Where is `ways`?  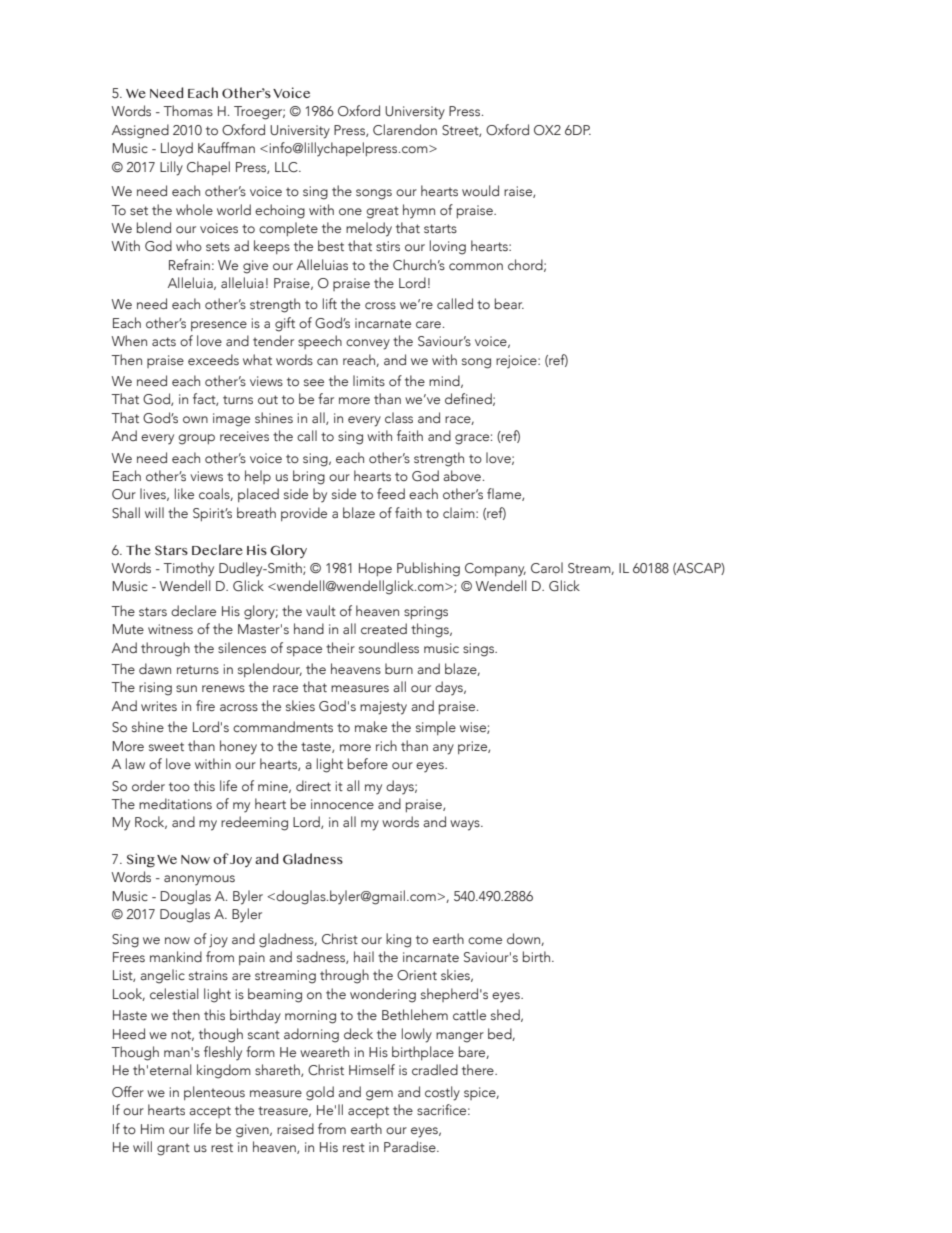
ways is located at coordinates (466, 825).
